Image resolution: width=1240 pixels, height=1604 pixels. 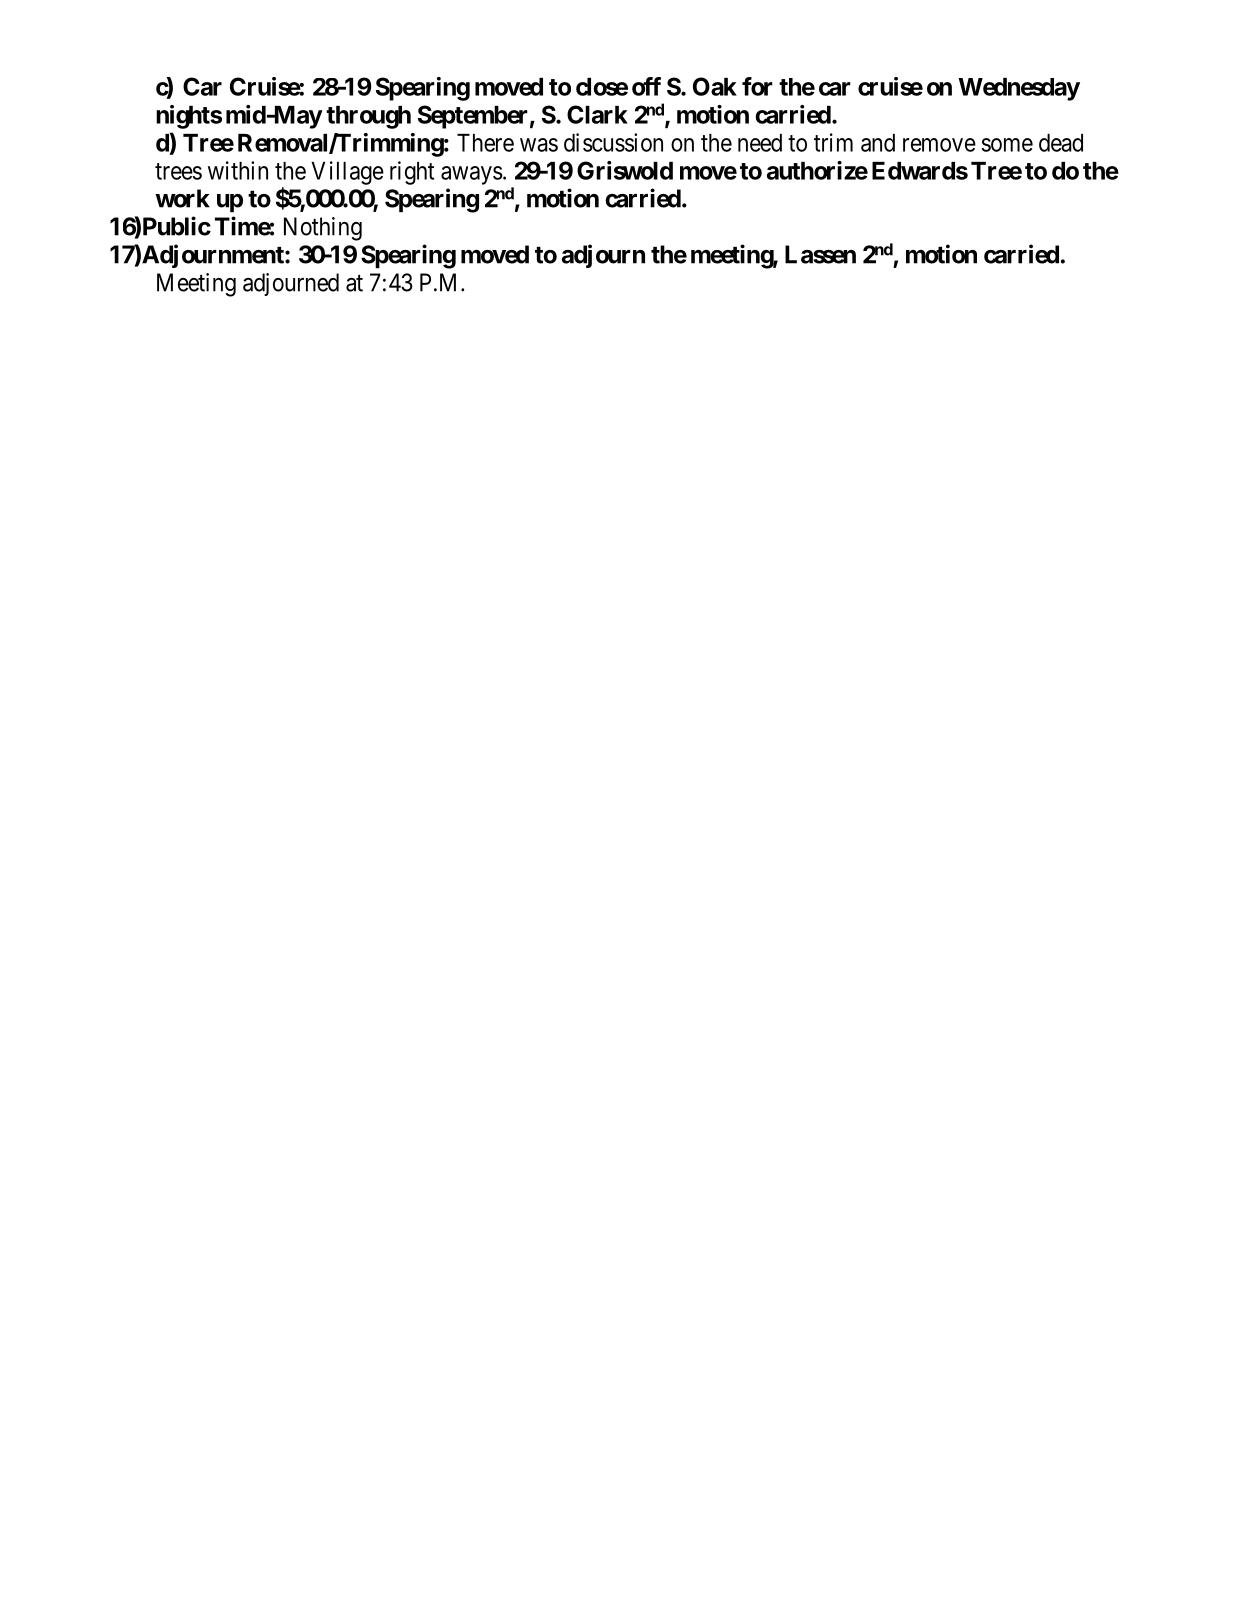 What do you see at coordinates (323, 229) in the screenshot?
I see `Nothing` at bounding box center [323, 229].
